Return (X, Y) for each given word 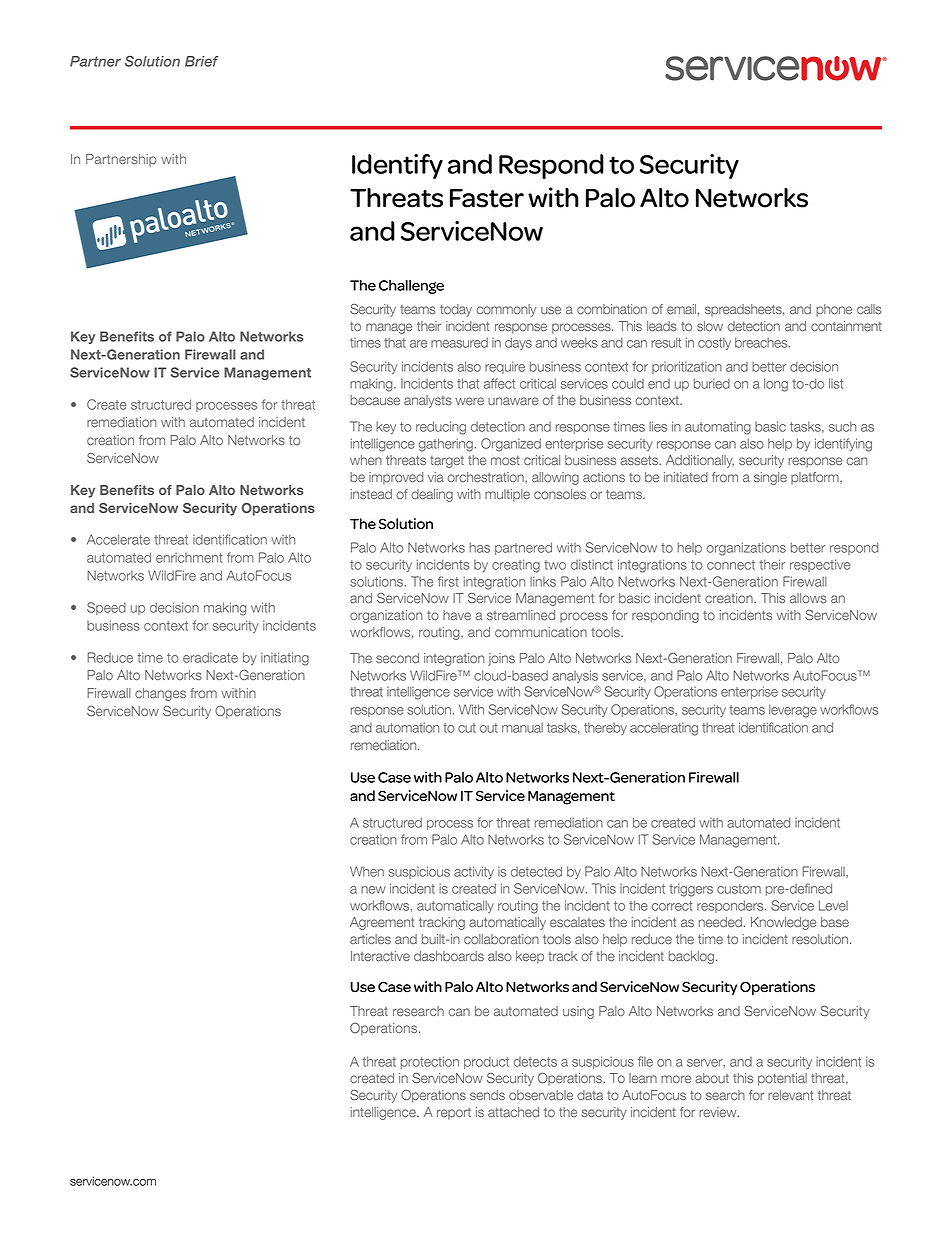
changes (160, 694)
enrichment (189, 557)
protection (430, 1062)
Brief (201, 61)
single (770, 478)
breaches (762, 342)
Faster (487, 198)
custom (739, 889)
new (373, 890)
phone (834, 310)
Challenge (411, 287)
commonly (506, 310)
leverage (793, 711)
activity (474, 872)
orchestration (486, 477)
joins (501, 659)
